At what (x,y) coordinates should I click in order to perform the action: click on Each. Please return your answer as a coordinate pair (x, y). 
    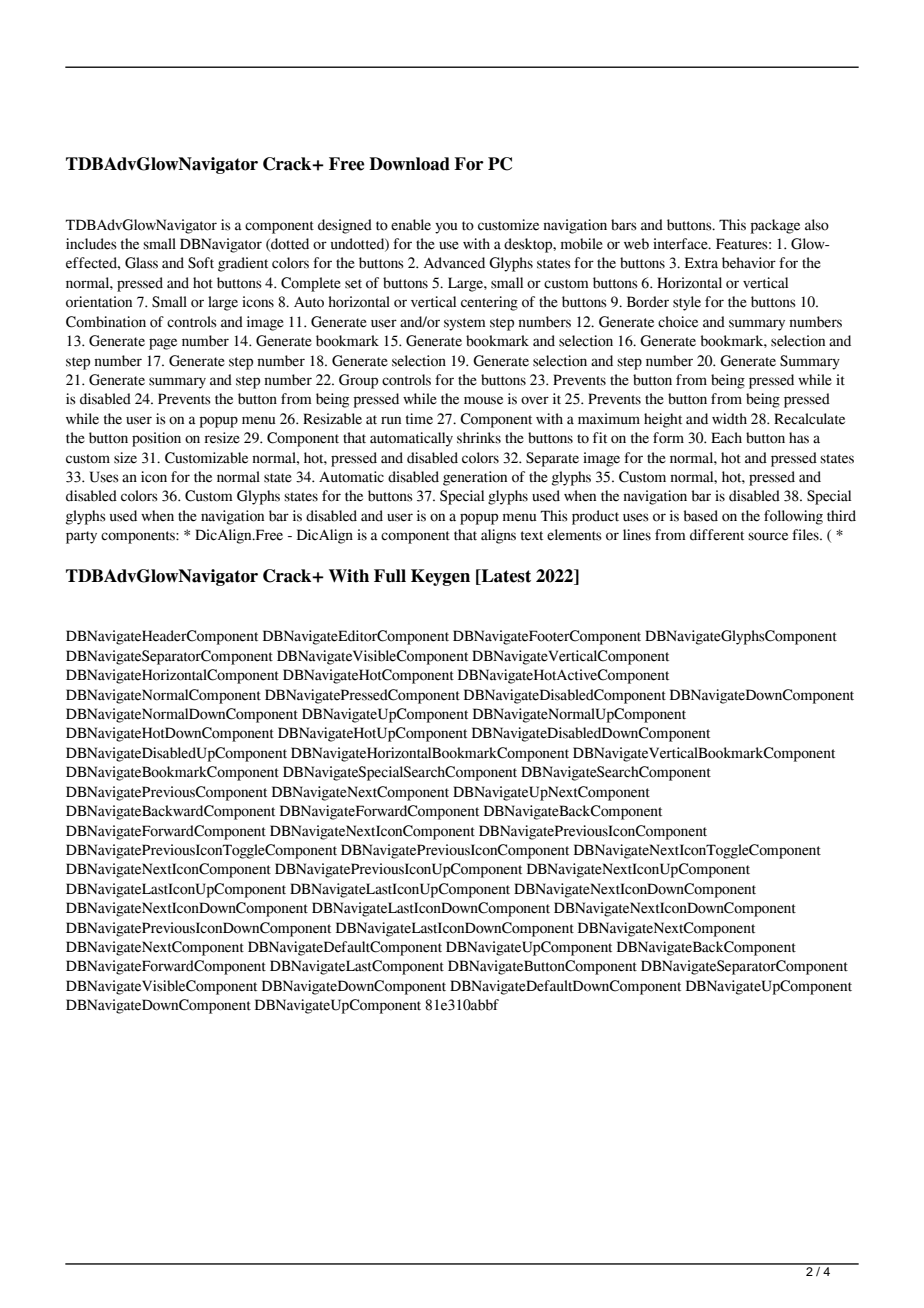
    Looking at the image, I should click on (726, 438).
